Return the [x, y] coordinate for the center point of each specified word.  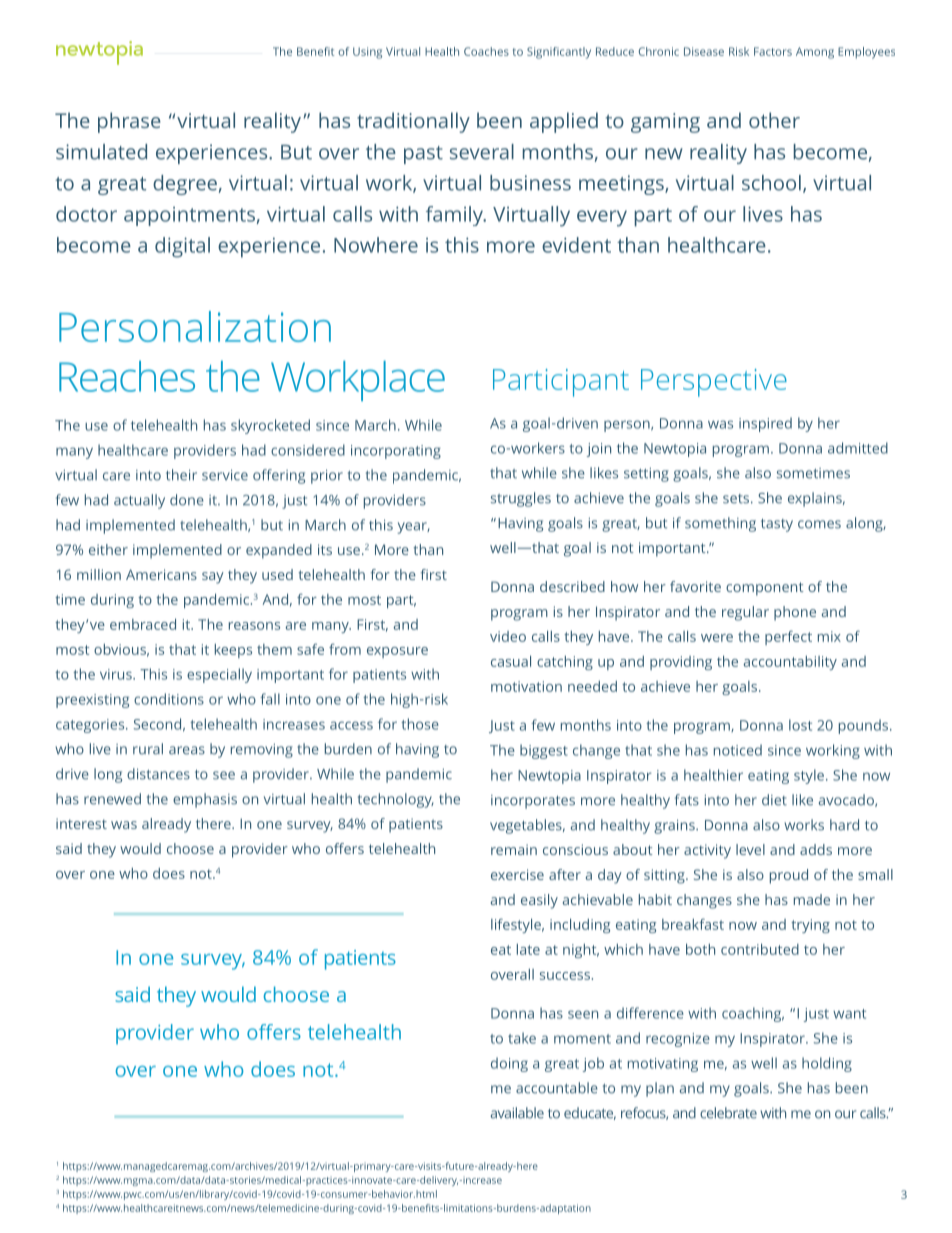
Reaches [127, 376]
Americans [161, 574]
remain [514, 849]
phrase [129, 122]
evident [576, 245]
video [508, 636]
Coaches [486, 51]
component [765, 589]
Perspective [714, 383]
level [750, 849]
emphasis [205, 800]
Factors [773, 51]
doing [509, 1064]
